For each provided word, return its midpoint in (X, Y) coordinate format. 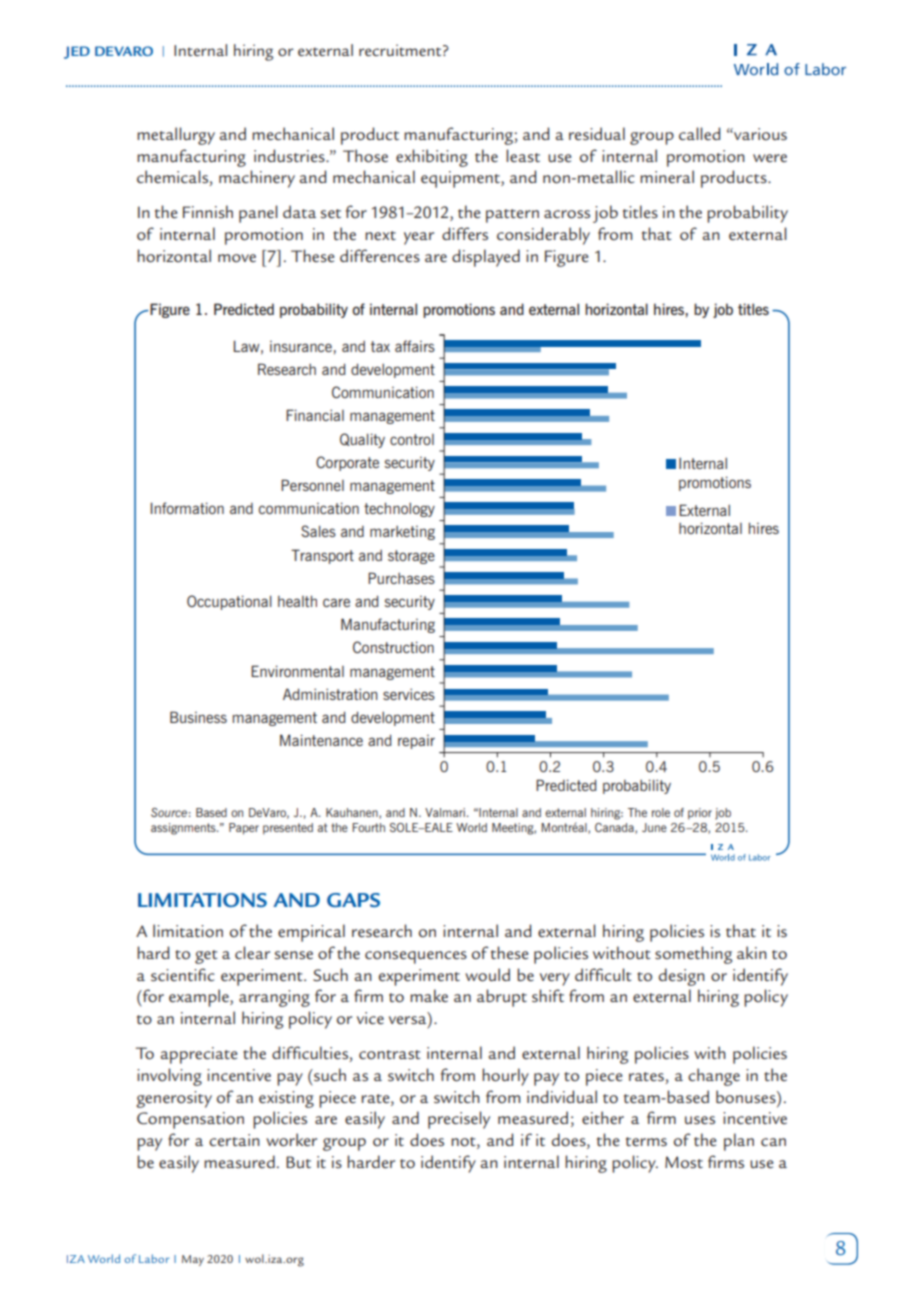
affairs (415, 346)
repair (416, 742)
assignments (184, 829)
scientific (183, 974)
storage (411, 557)
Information (187, 508)
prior (700, 814)
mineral (667, 176)
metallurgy (176, 136)
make (429, 995)
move (237, 258)
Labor (154, 1258)
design (682, 977)
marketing (402, 533)
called (699, 133)
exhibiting (432, 158)
